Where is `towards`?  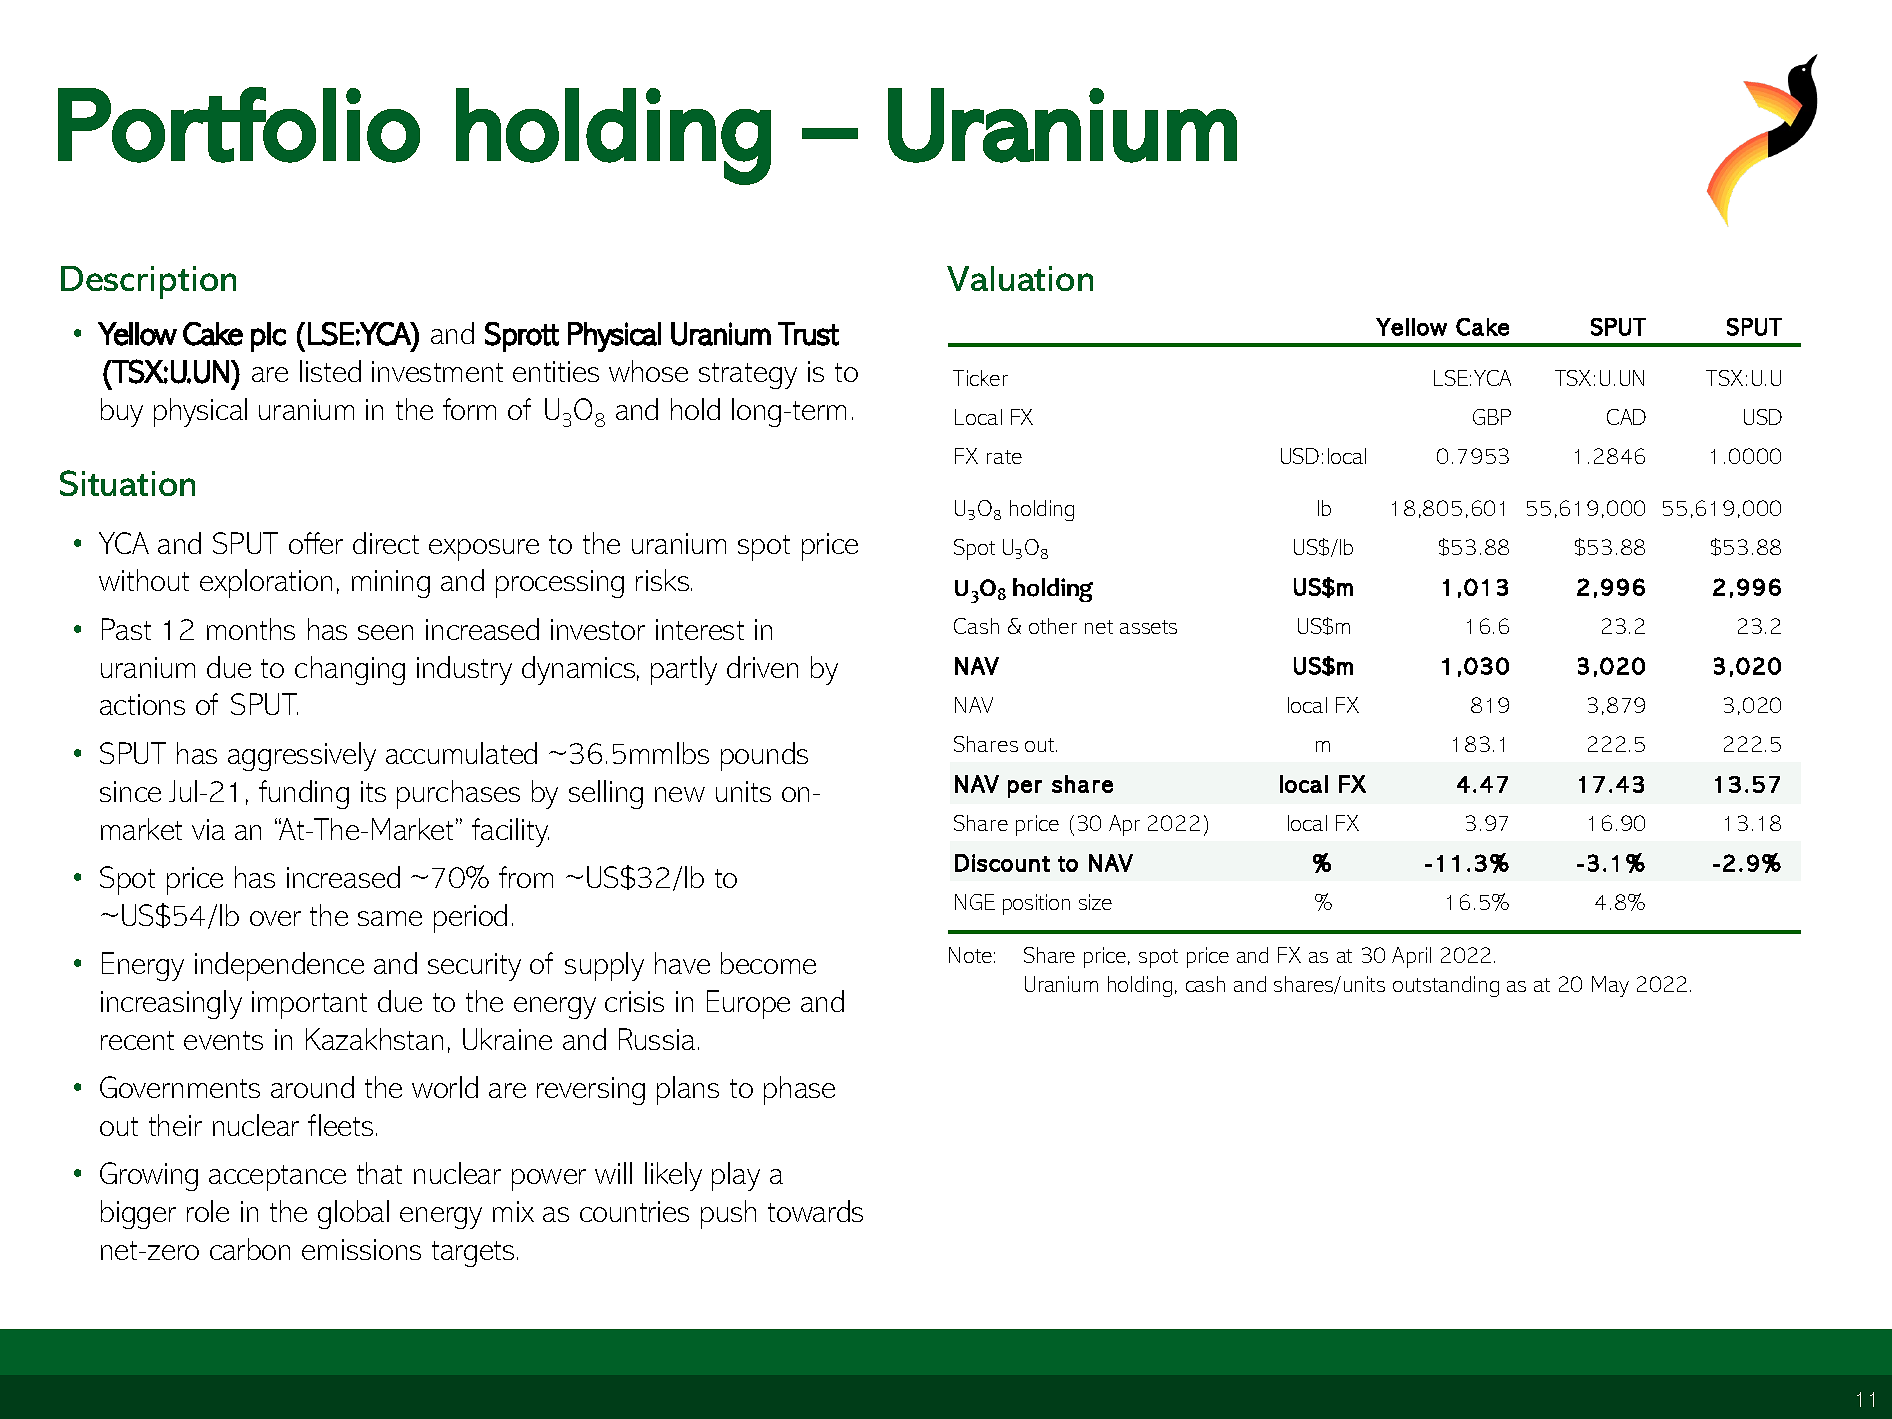
towards is located at coordinates (815, 1211).
